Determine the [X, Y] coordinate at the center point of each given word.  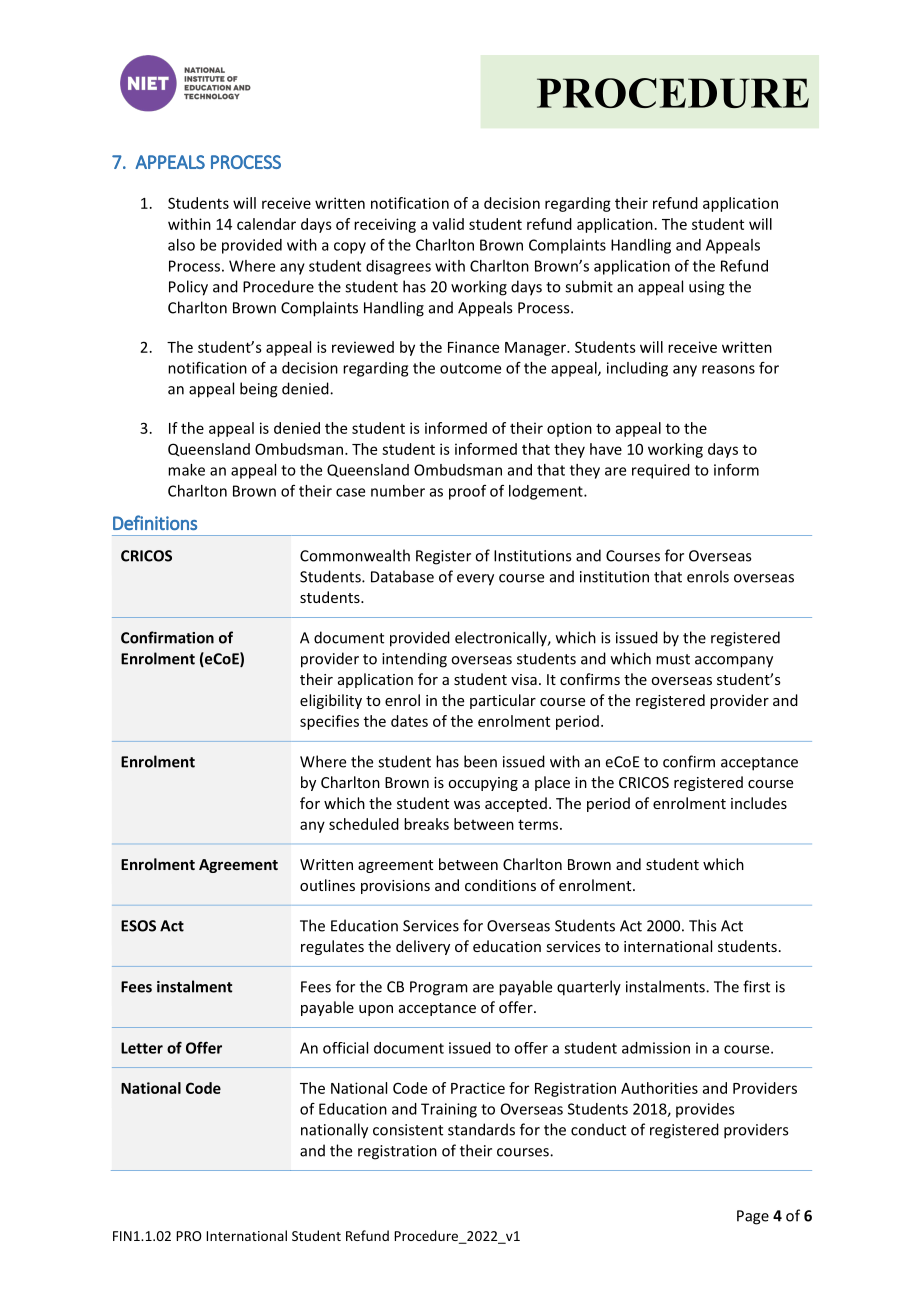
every [475, 580]
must [673, 659]
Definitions [155, 522]
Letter [142, 1048]
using [707, 288]
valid [448, 224]
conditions [500, 885]
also [181, 245]
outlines [327, 885]
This [702, 925]
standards [481, 1129]
